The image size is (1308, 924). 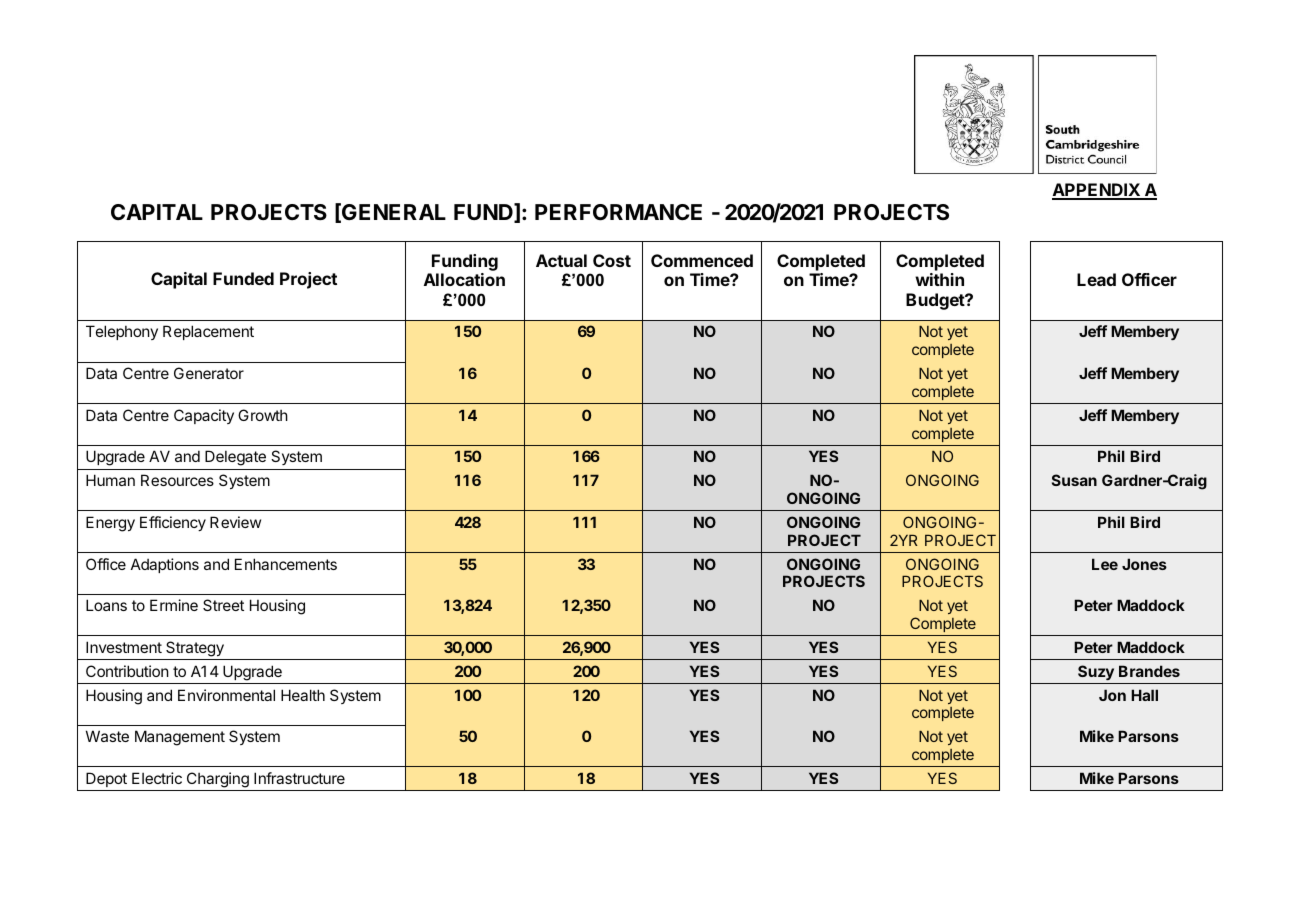 I want to click on Resources, so click(x=177, y=480).
